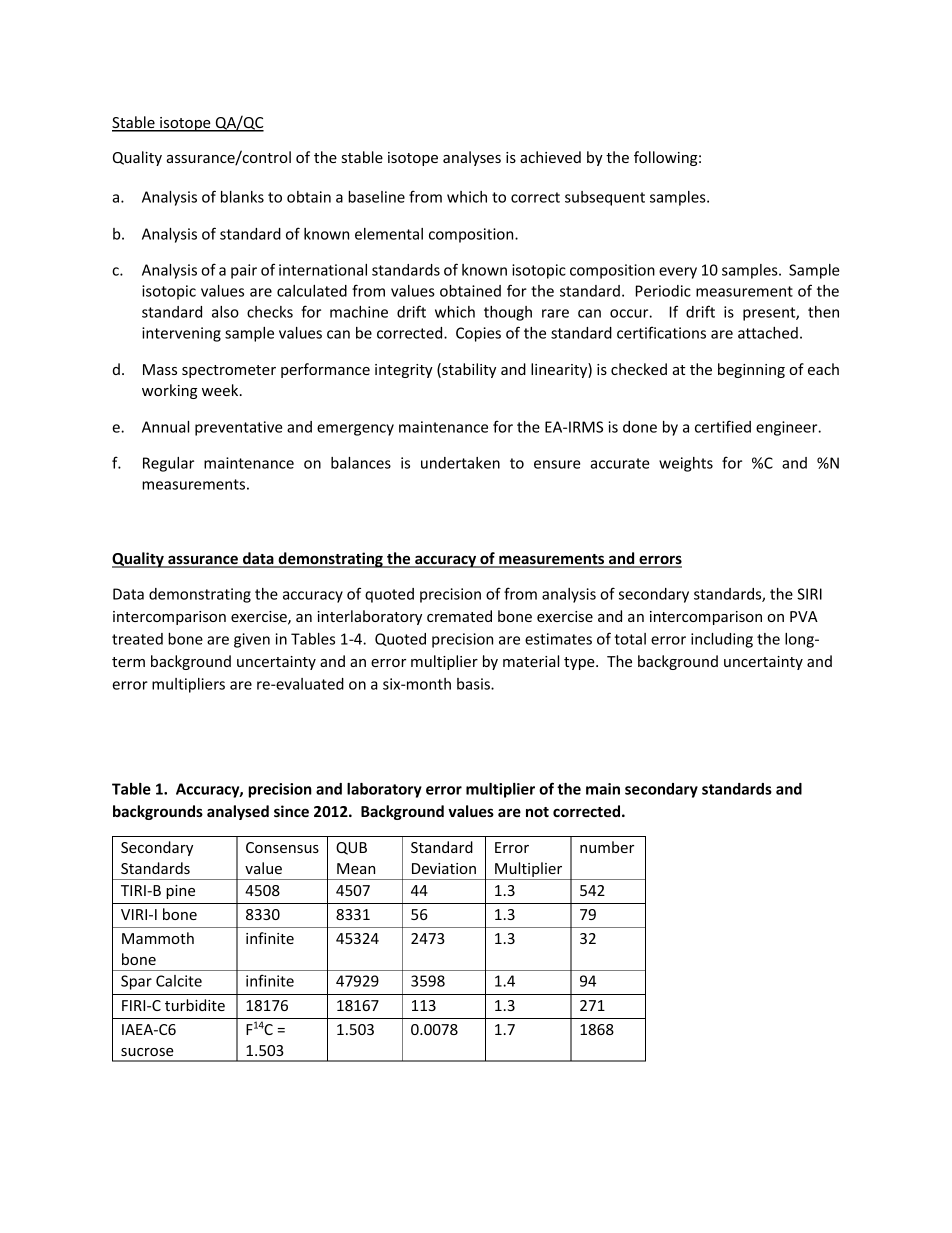  What do you see at coordinates (472, 158) in the page?
I see `analyses` at bounding box center [472, 158].
